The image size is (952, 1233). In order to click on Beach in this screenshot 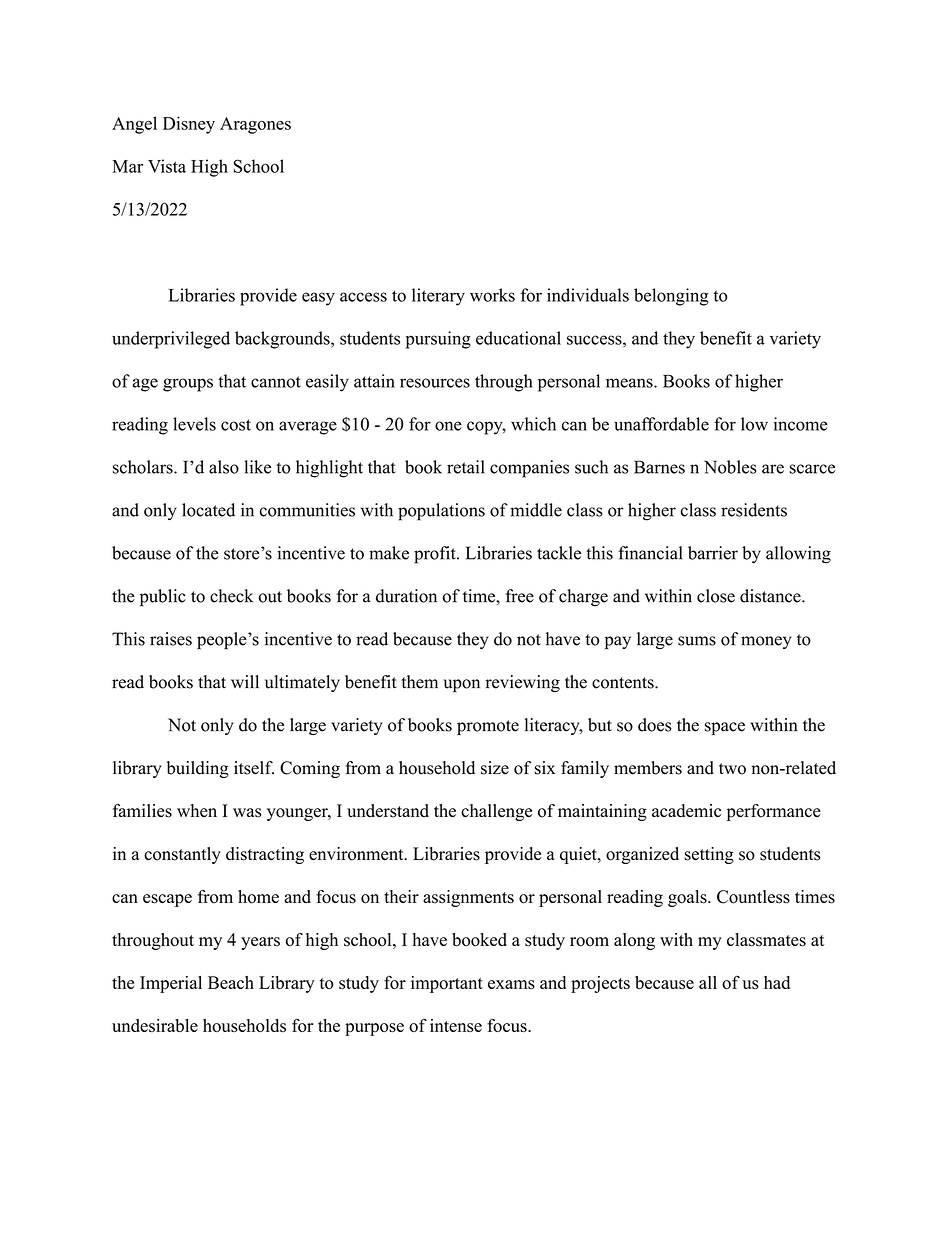, I will do `click(231, 982)`.
